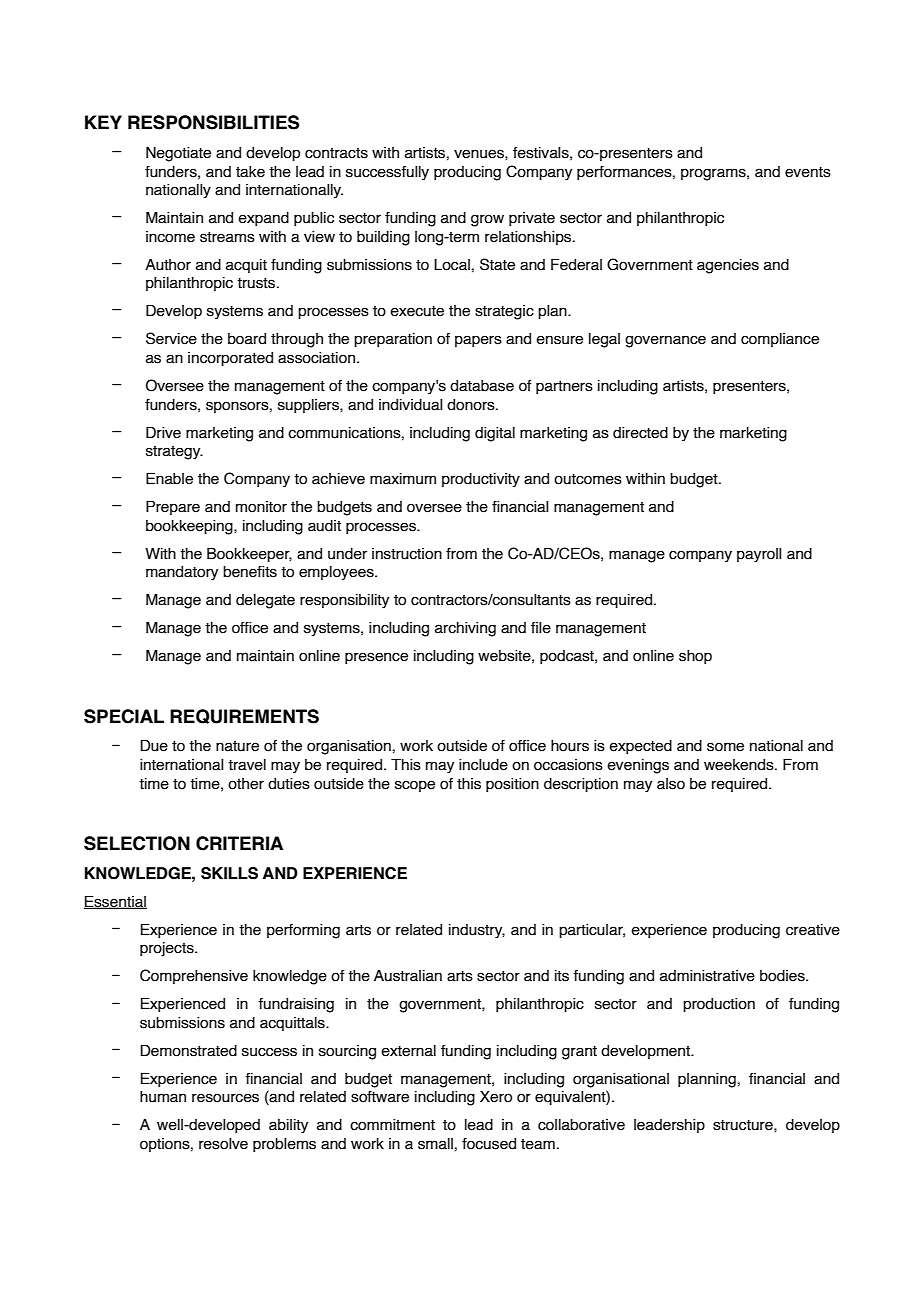  Describe the element at coordinates (169, 478) in the document. I see `Enable` at that location.
